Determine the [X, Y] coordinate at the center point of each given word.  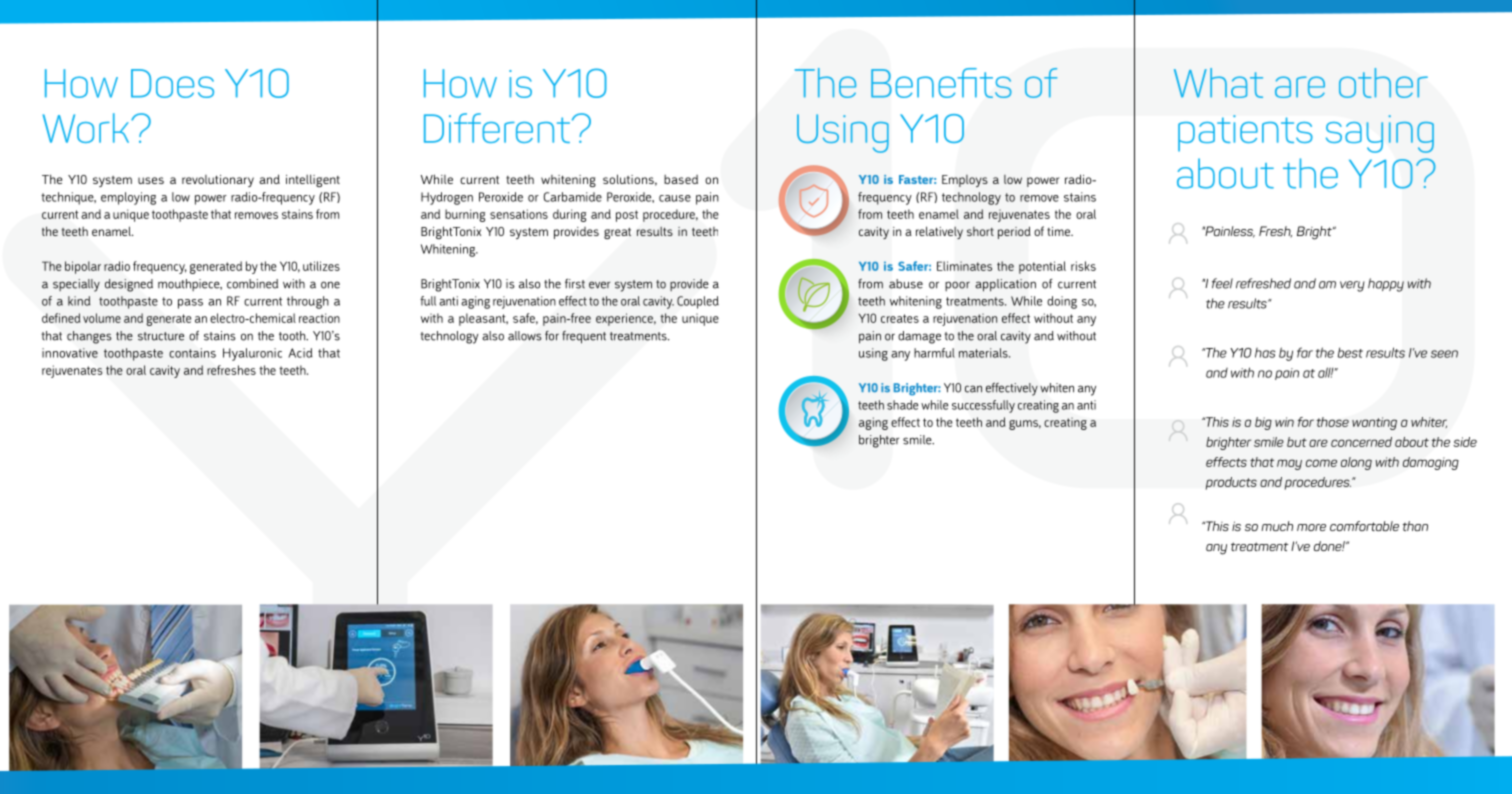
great [617, 233]
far [1305, 352]
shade [902, 405]
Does [172, 83]
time [1059, 231]
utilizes [321, 266]
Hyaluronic [252, 354]
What [1218, 83]
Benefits [941, 83]
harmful [934, 353]
